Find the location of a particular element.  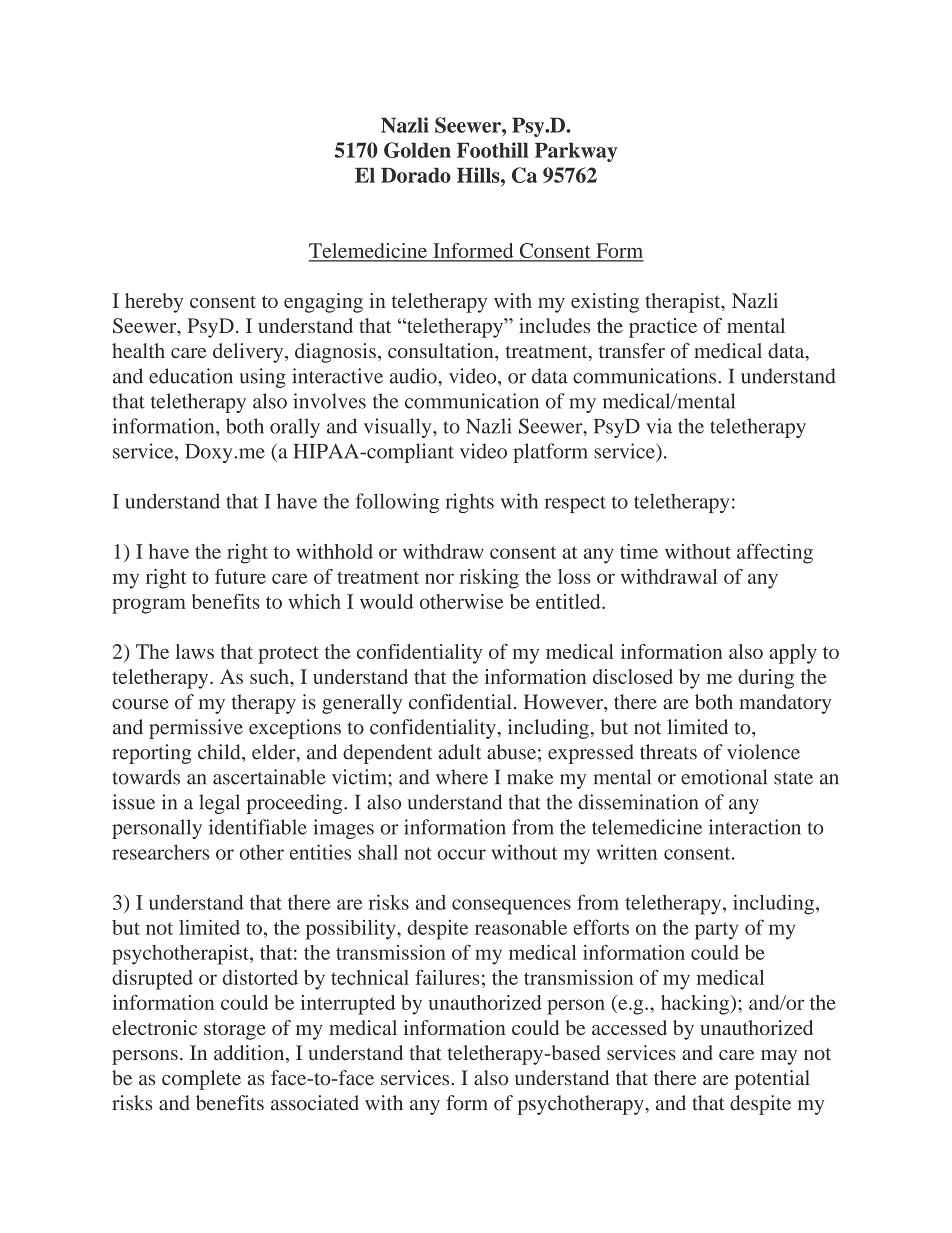

Dorado is located at coordinates (416, 175).
